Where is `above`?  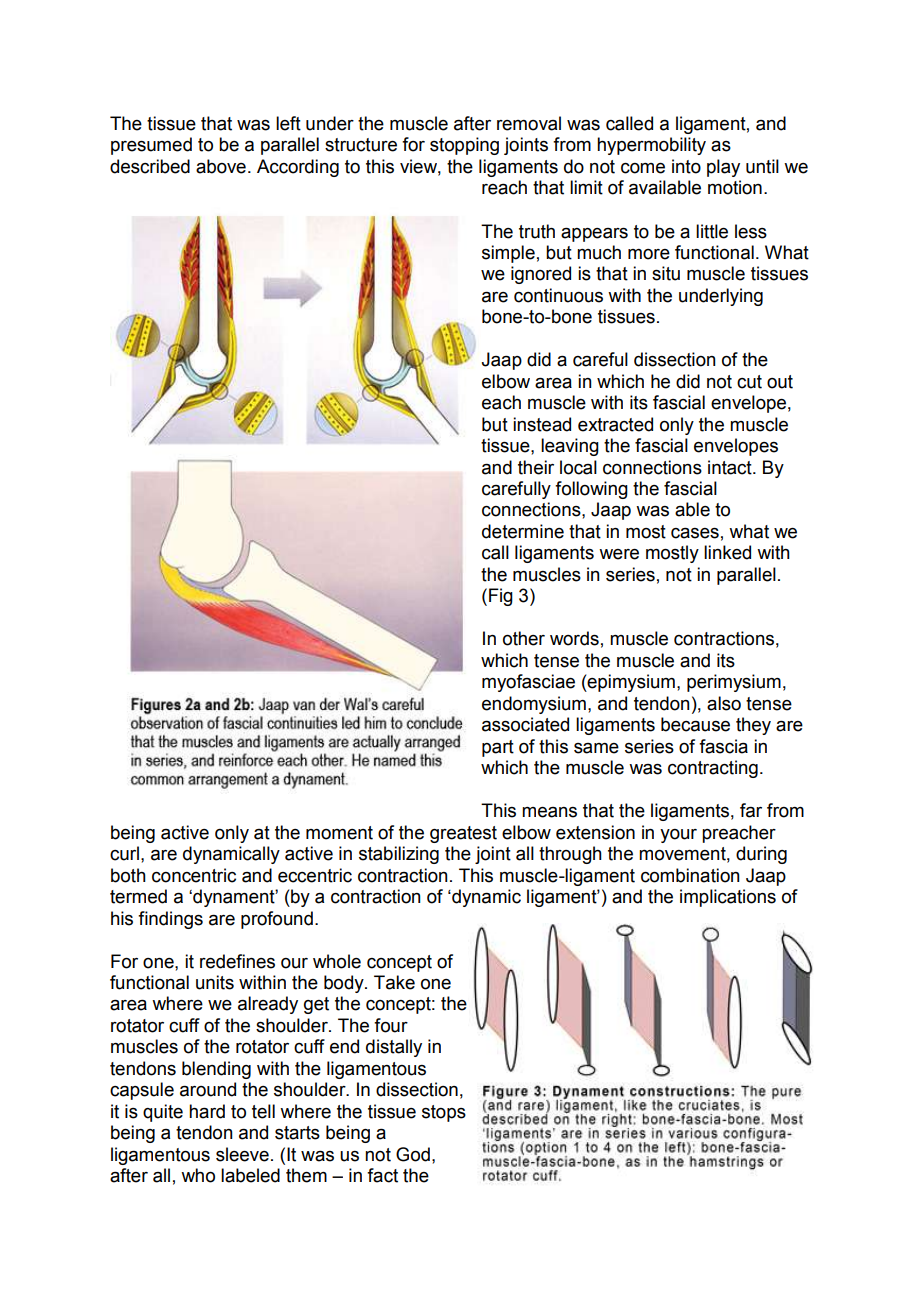 above is located at coordinates (221, 166).
